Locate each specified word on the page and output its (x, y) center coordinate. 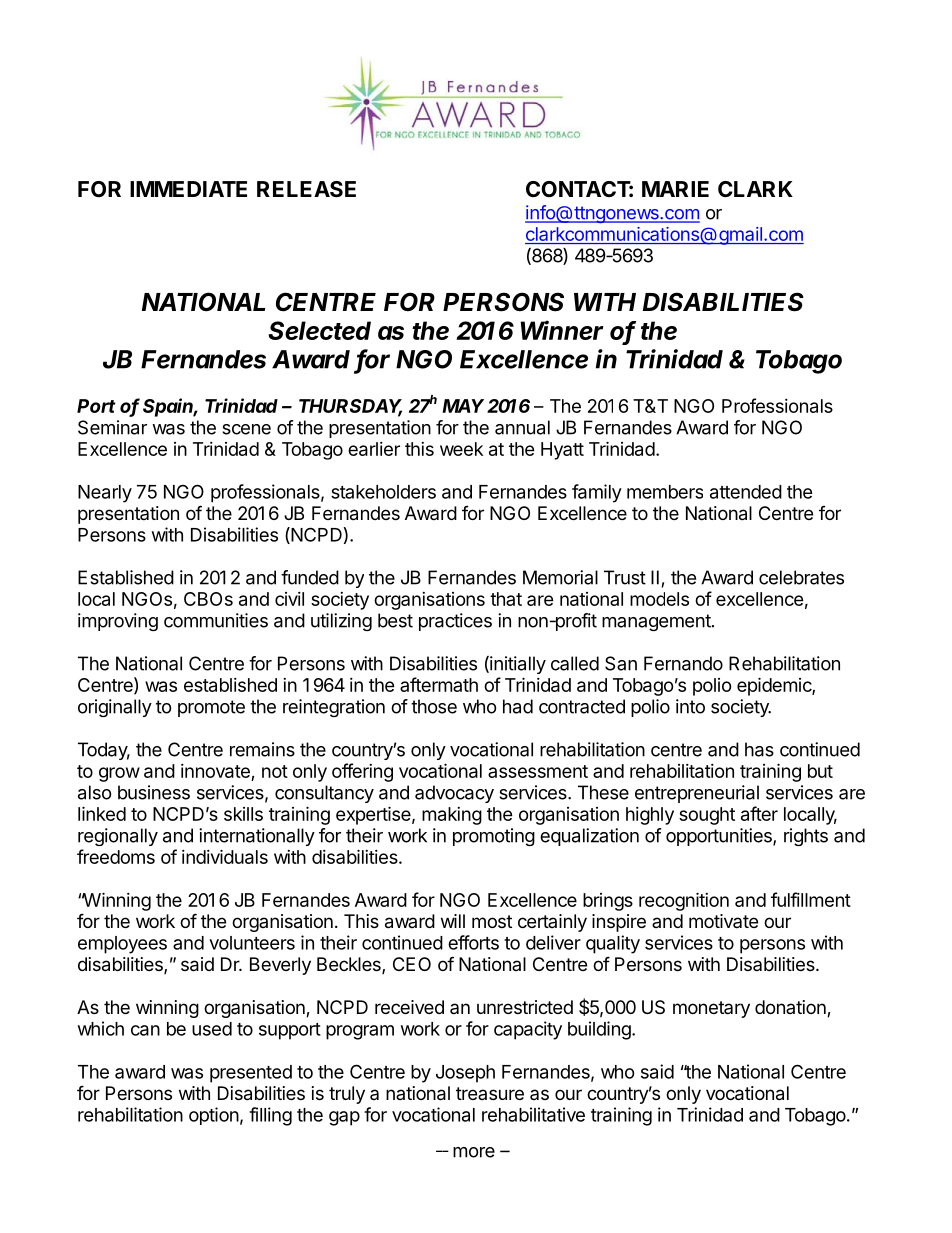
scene (246, 429)
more (474, 1152)
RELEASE (306, 189)
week (461, 449)
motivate (723, 921)
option (214, 1116)
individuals (225, 856)
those (434, 706)
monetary (711, 1009)
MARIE (675, 189)
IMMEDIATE (188, 189)
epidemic (775, 686)
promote (211, 708)
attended (746, 492)
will (453, 921)
